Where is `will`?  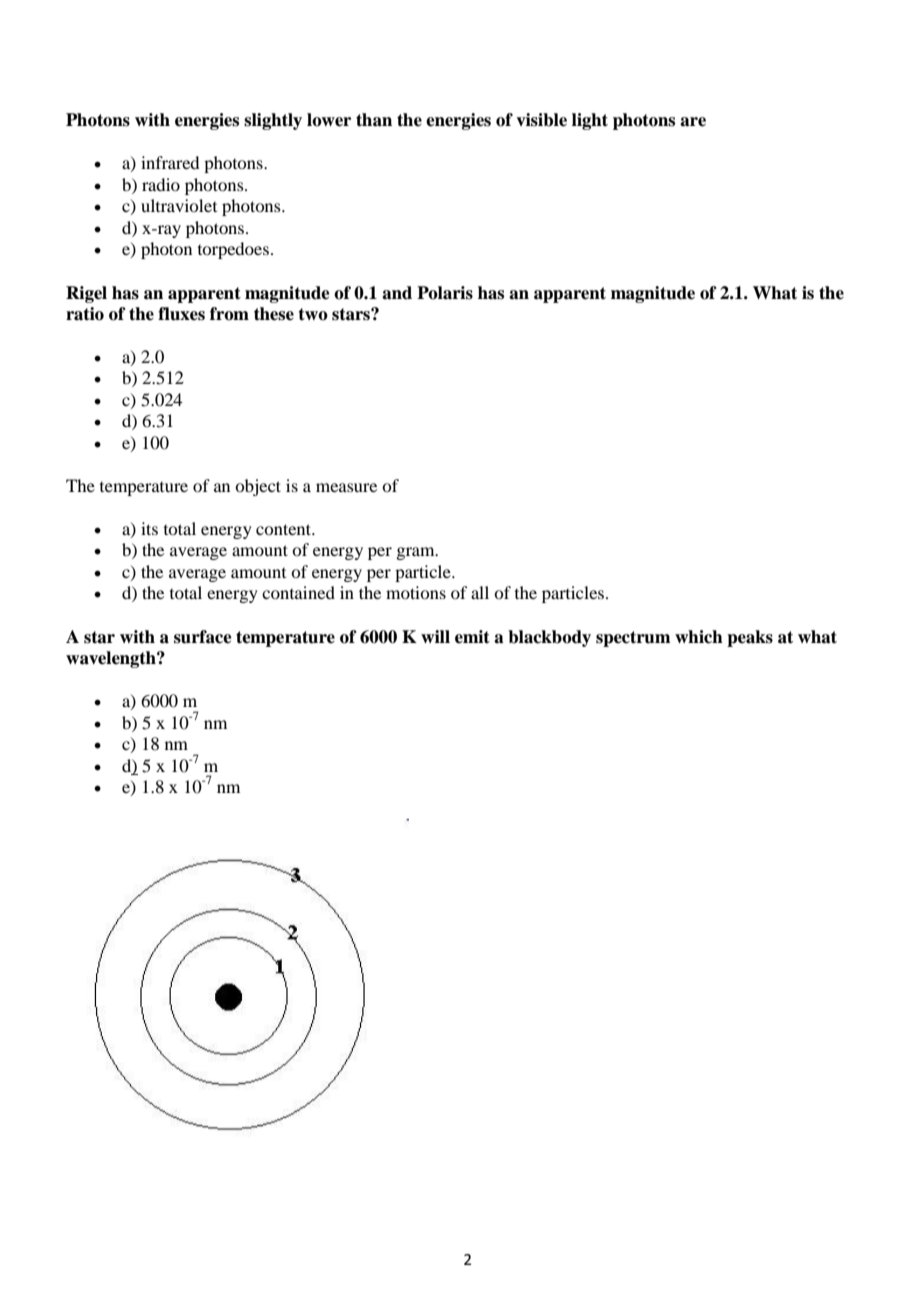
will is located at coordinates (435, 636).
